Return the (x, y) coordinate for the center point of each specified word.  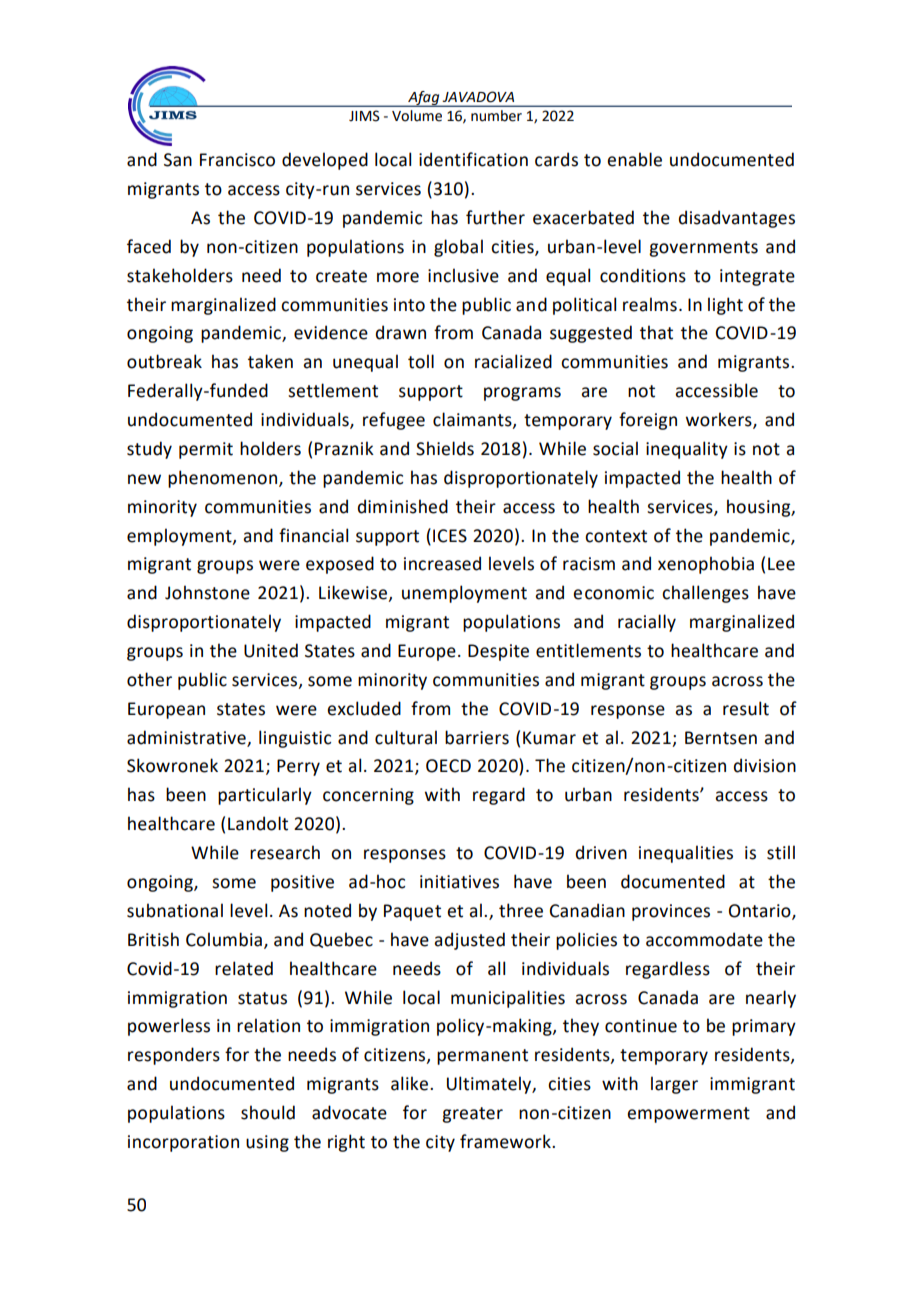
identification (473, 159)
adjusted (469, 941)
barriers (477, 737)
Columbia (224, 939)
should (268, 1112)
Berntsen (721, 738)
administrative (187, 738)
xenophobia (706, 565)
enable (634, 159)
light (725, 306)
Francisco (237, 160)
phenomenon (224, 479)
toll (421, 361)
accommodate (704, 939)
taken (270, 361)
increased (442, 563)
